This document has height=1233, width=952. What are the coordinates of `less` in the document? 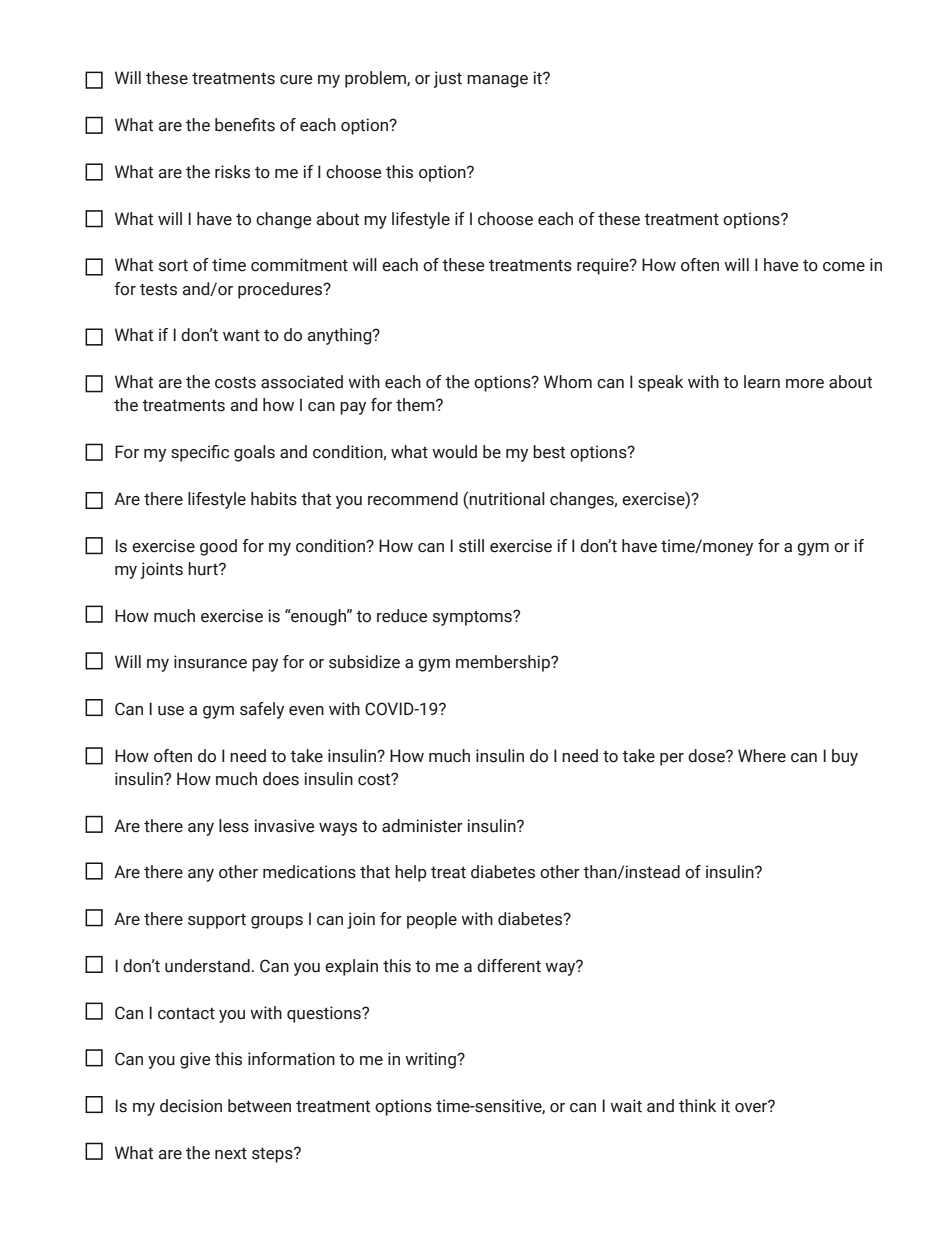 It's located at (234, 826).
